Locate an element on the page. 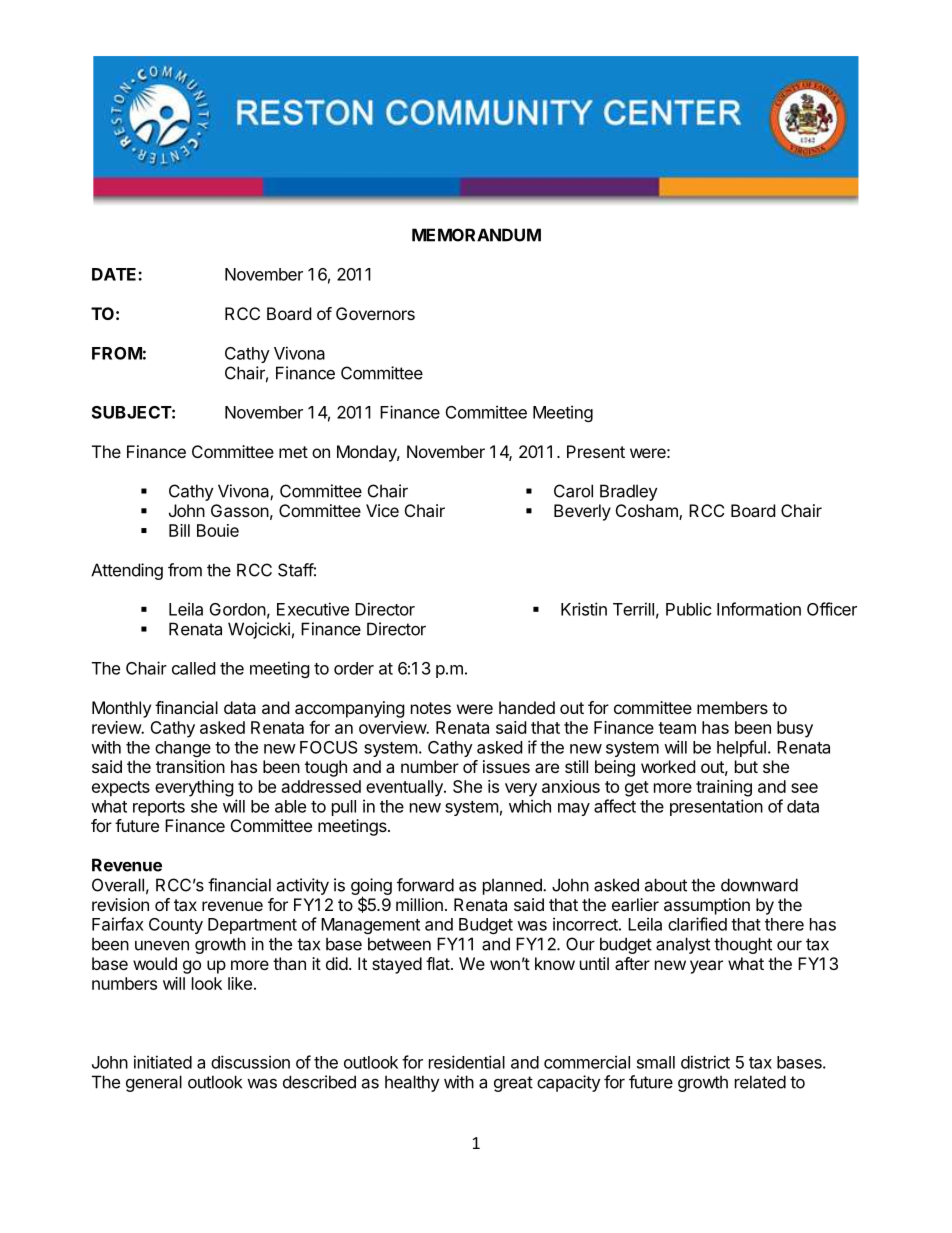 The height and width of the page is (1233, 952). Overall is located at coordinates (118, 885).
